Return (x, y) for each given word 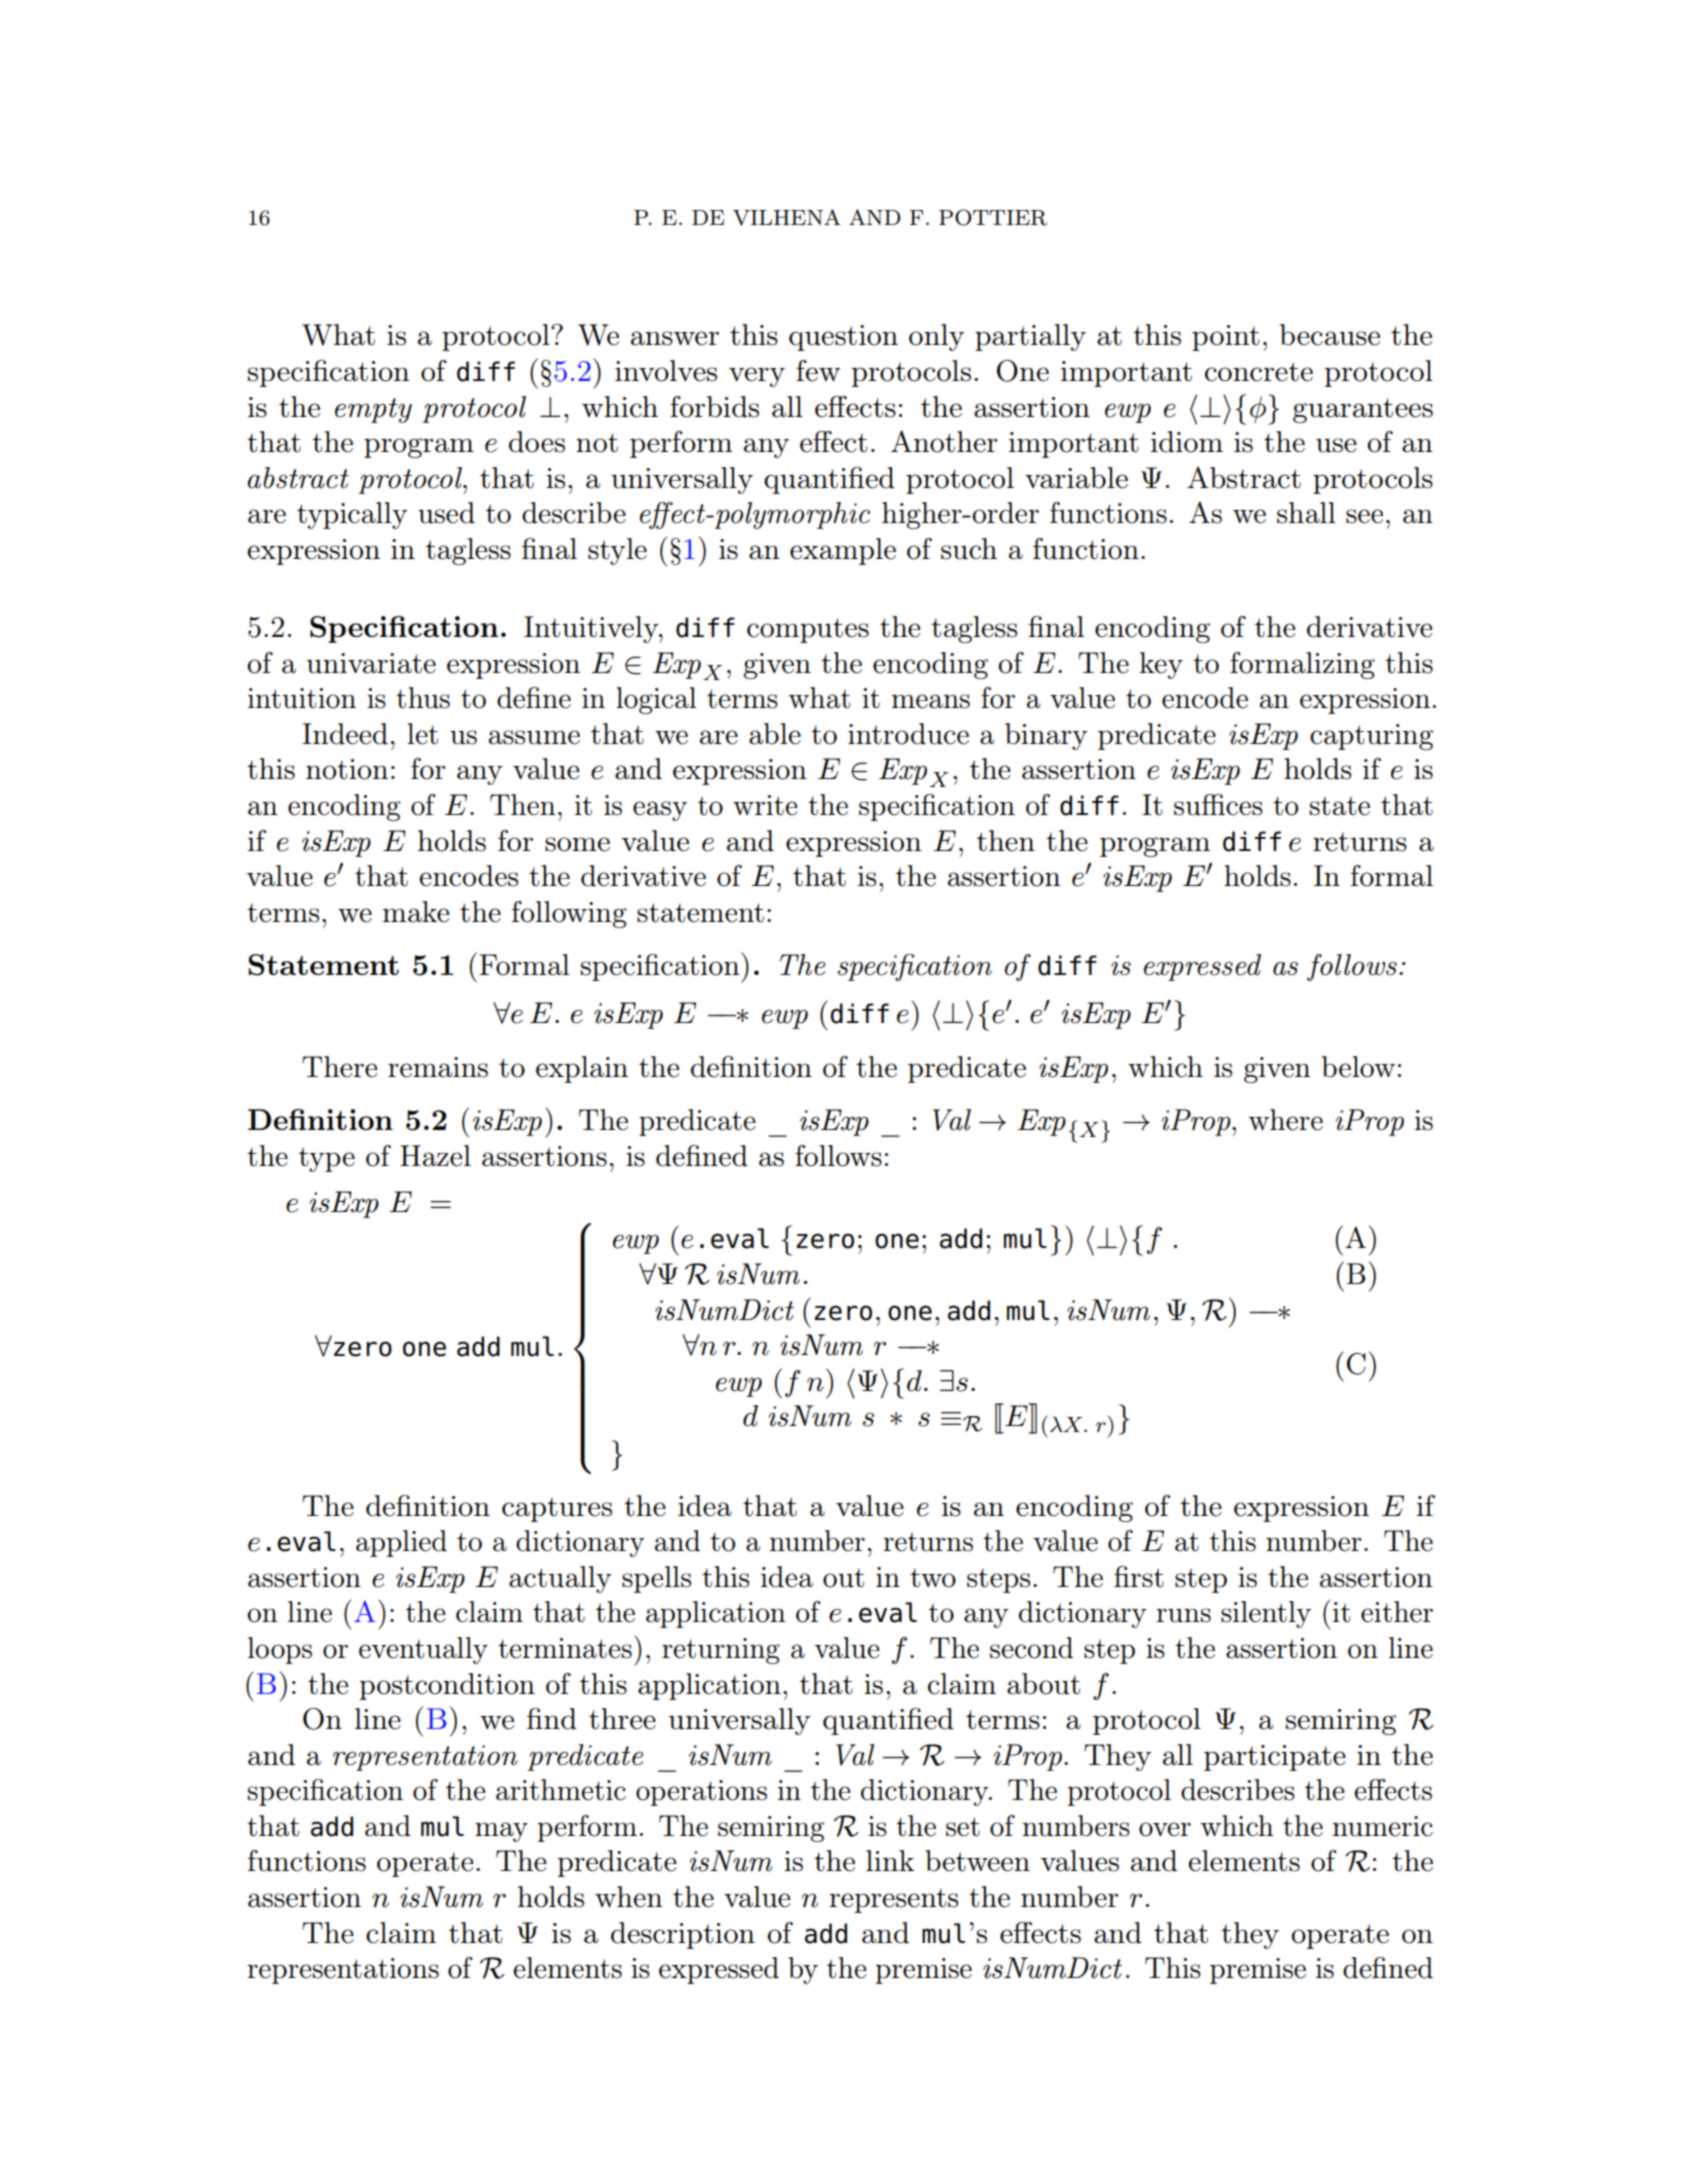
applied (401, 1543)
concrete (1259, 372)
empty (373, 410)
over (1165, 1829)
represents (893, 1900)
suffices (1218, 805)
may (501, 1832)
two (933, 1578)
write (765, 805)
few (818, 371)
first (1139, 1577)
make (416, 912)
